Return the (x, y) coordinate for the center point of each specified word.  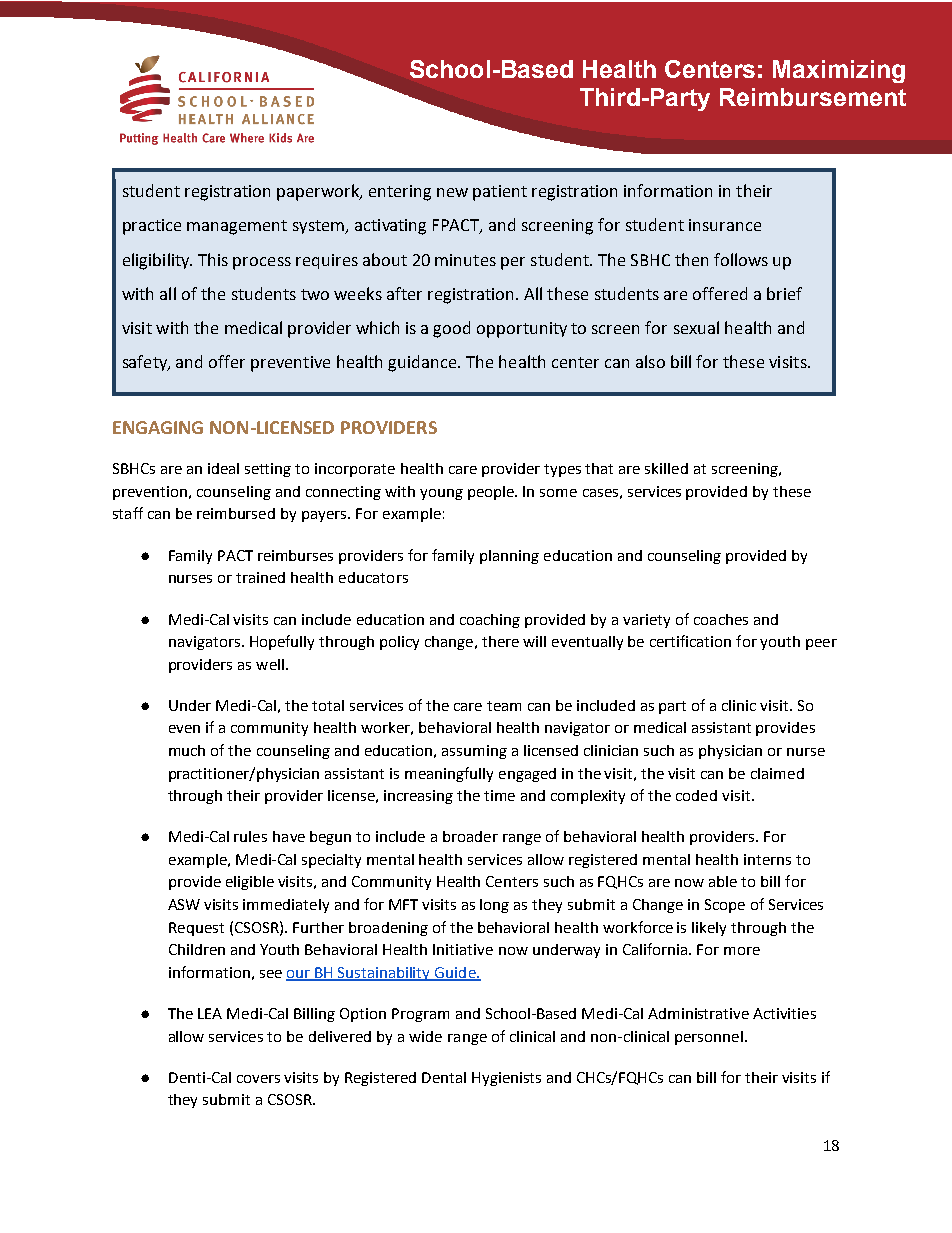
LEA (210, 1013)
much (187, 750)
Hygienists (506, 1079)
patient (500, 193)
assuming (474, 752)
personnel (709, 1038)
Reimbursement (813, 97)
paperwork (319, 192)
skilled (666, 468)
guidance (423, 363)
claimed (777, 773)
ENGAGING (158, 427)
